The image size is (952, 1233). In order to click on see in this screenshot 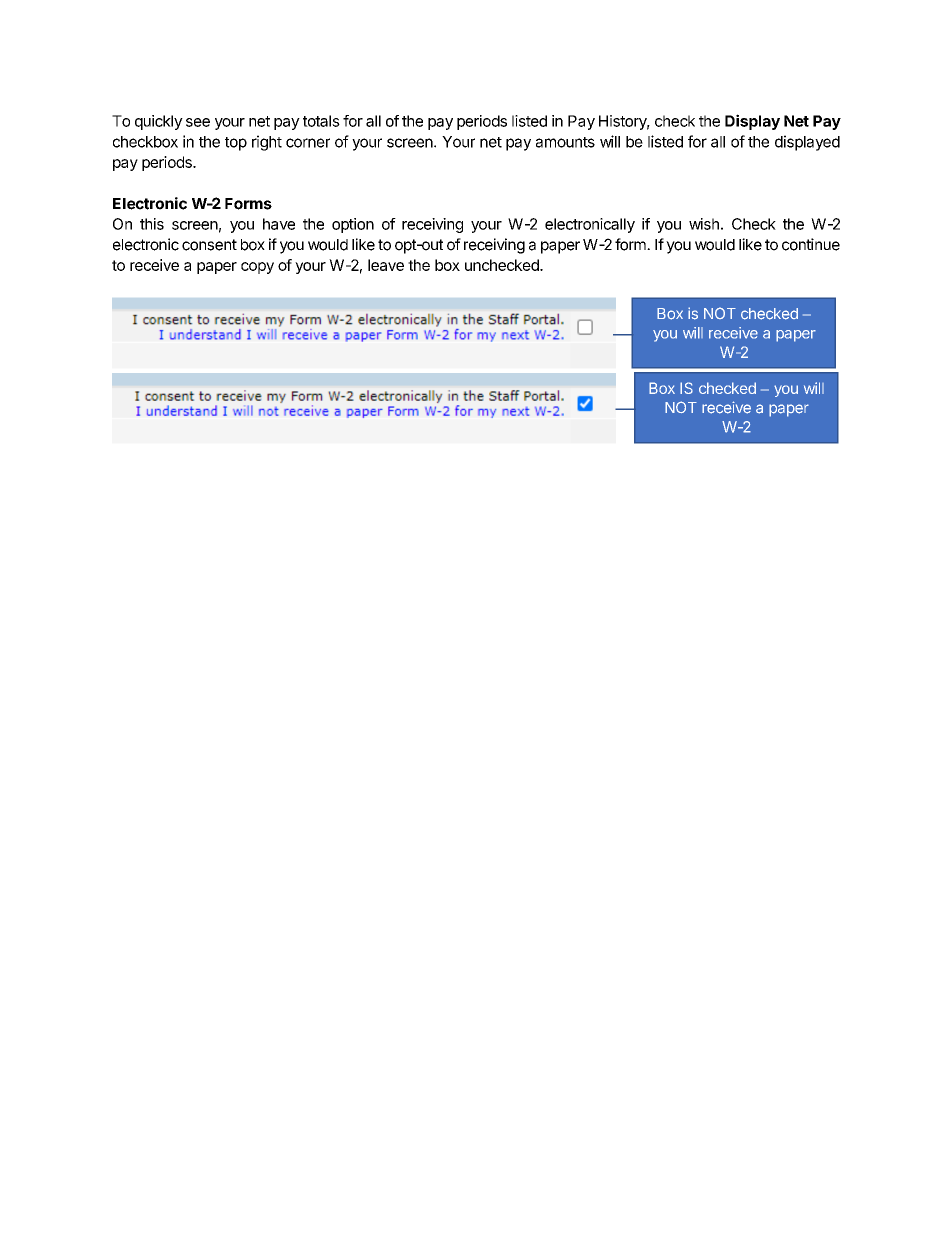, I will do `click(198, 122)`.
